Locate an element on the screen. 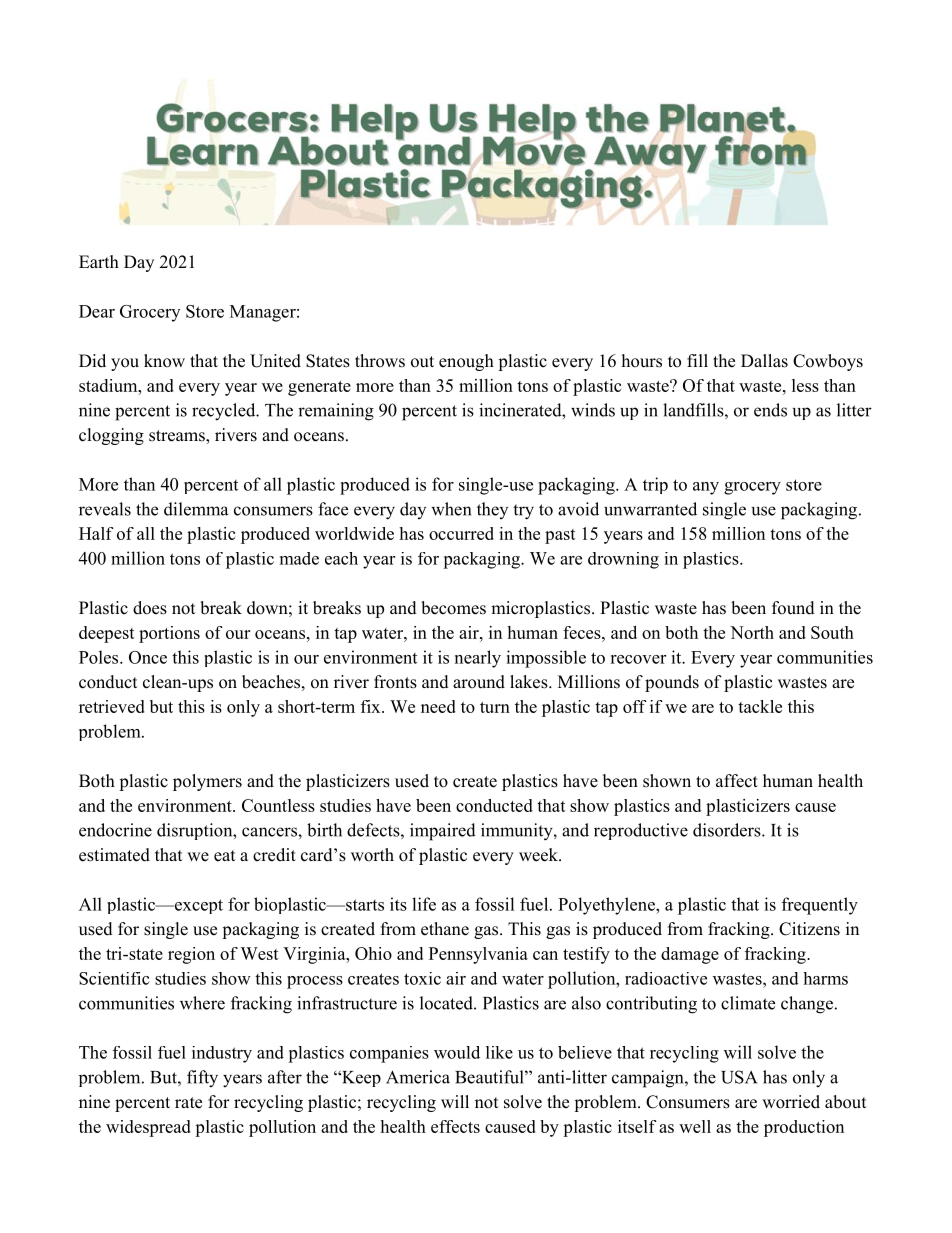 Image resolution: width=952 pixels, height=1233 pixels. retrieved is located at coordinates (112, 706).
